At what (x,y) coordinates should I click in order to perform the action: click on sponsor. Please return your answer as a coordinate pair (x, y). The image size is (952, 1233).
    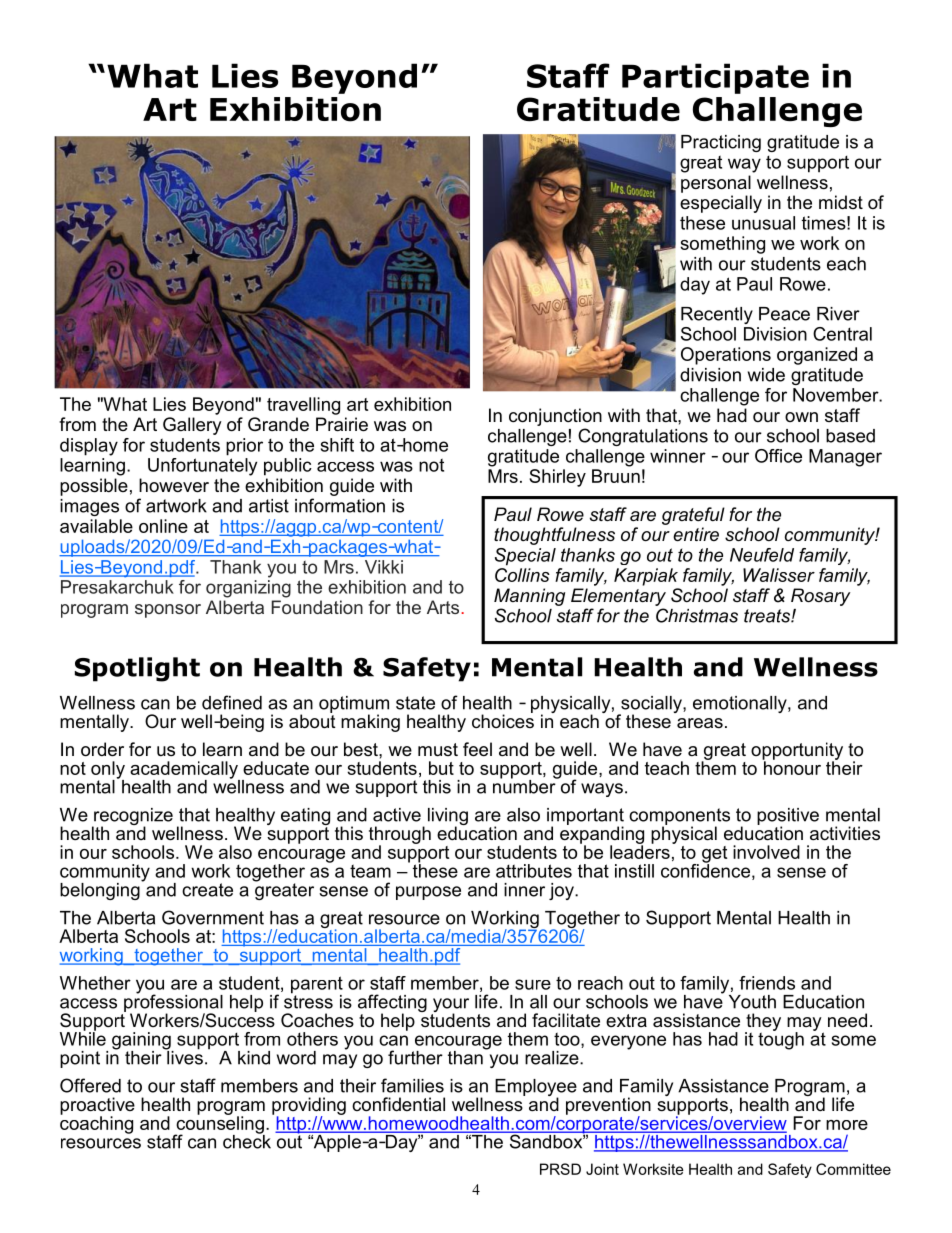
    Looking at the image, I should click on (168, 611).
